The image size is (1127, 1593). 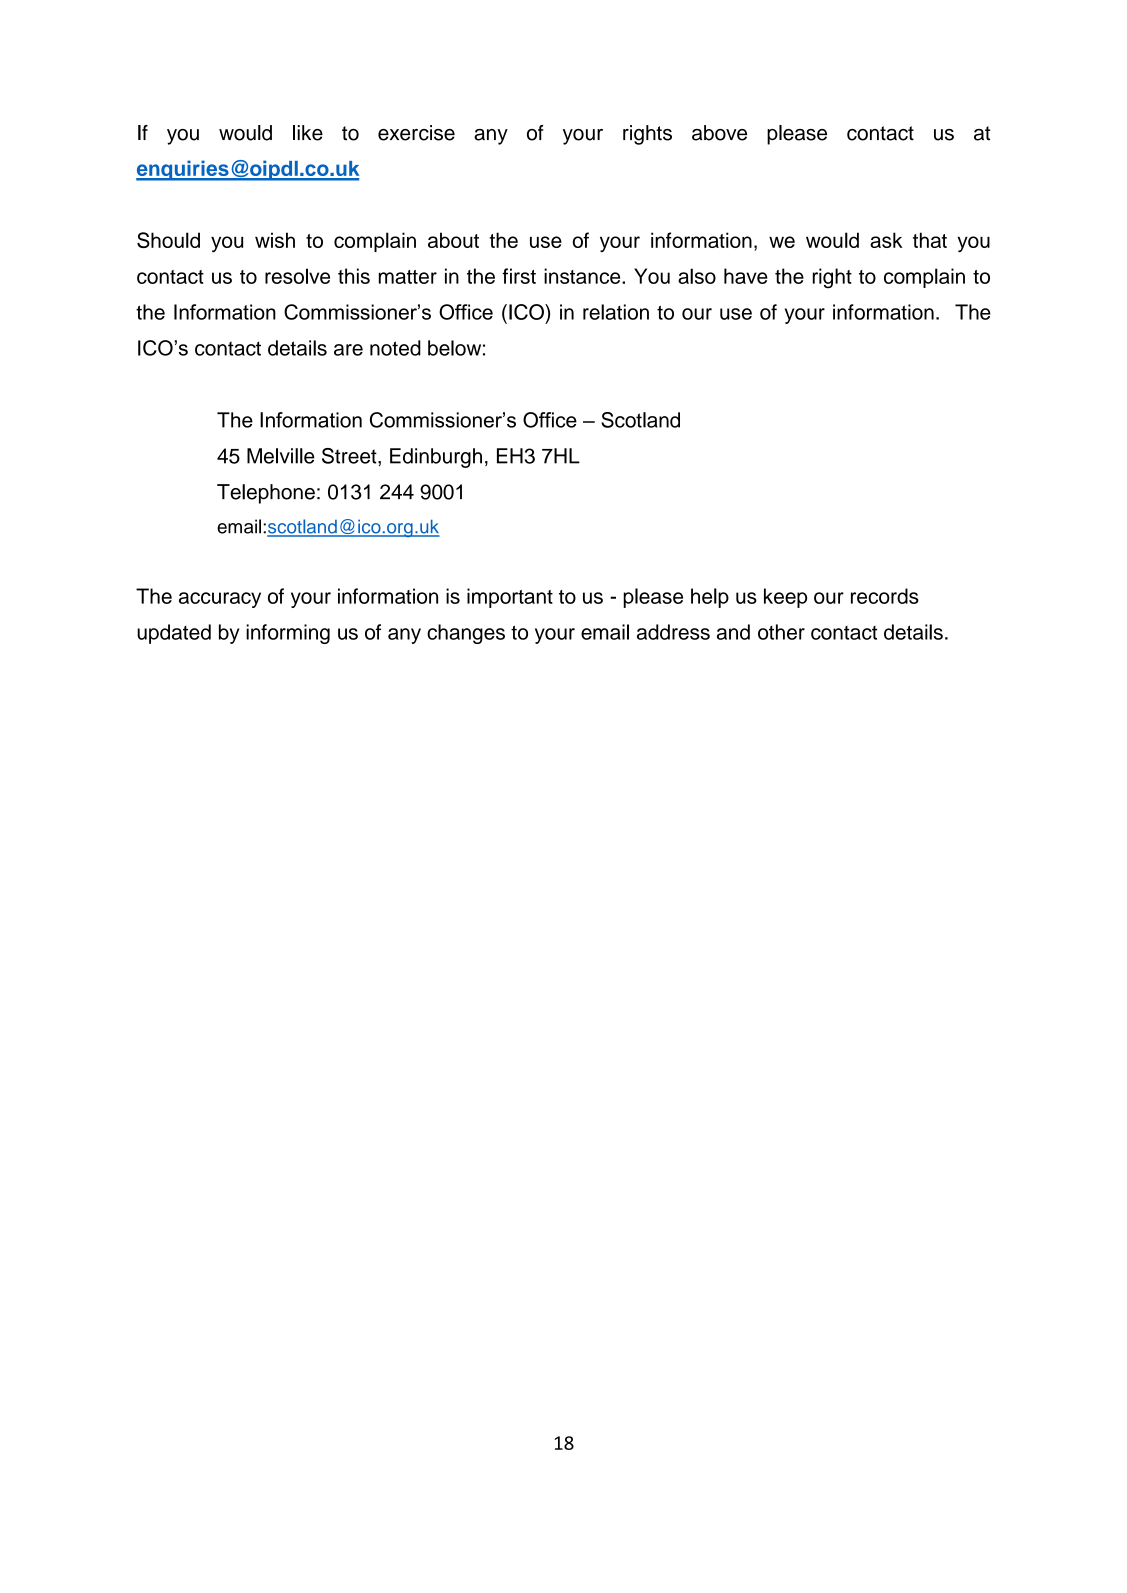 I want to click on above, so click(x=719, y=133).
